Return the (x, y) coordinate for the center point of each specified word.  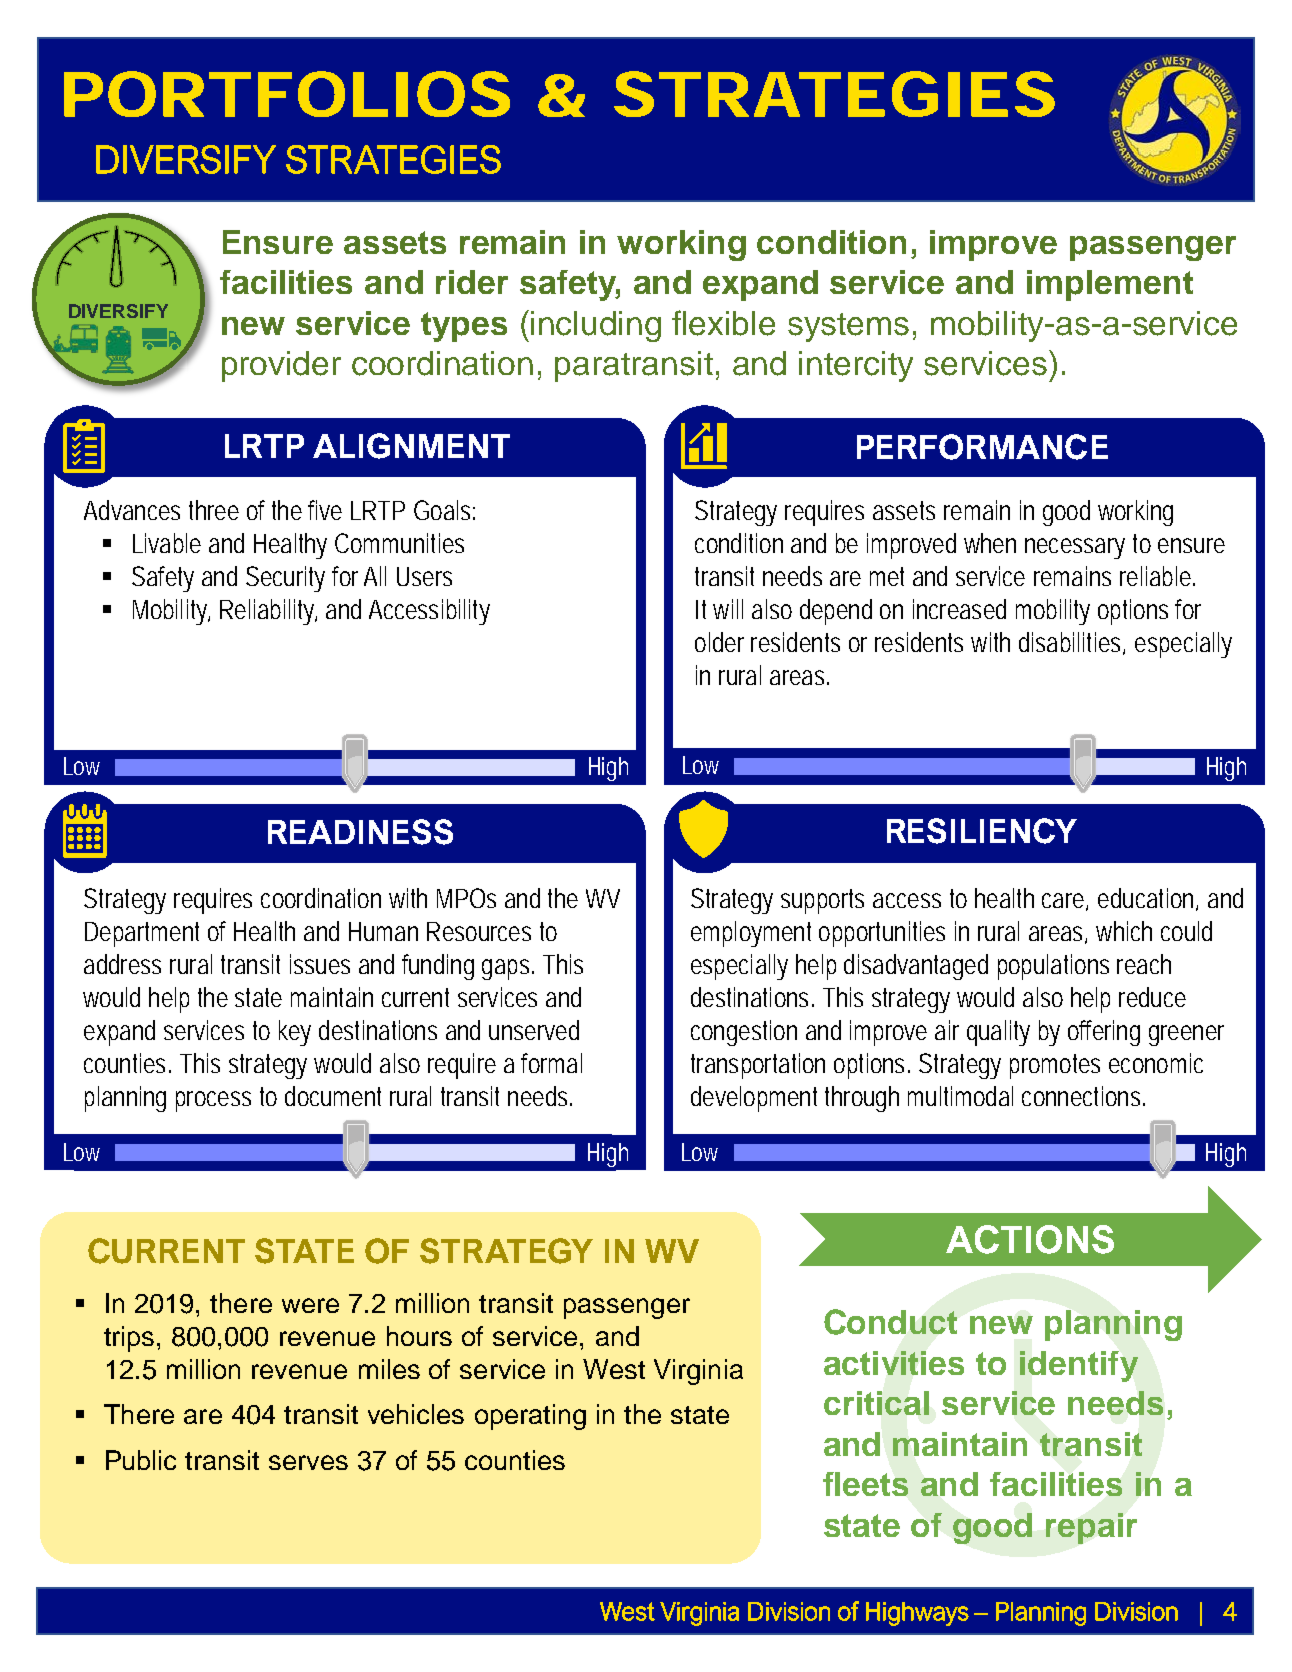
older (719, 642)
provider (281, 366)
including (596, 326)
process (213, 1101)
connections (1083, 1096)
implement (1110, 285)
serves (308, 1462)
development (754, 1099)
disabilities (1072, 643)
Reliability (268, 612)
